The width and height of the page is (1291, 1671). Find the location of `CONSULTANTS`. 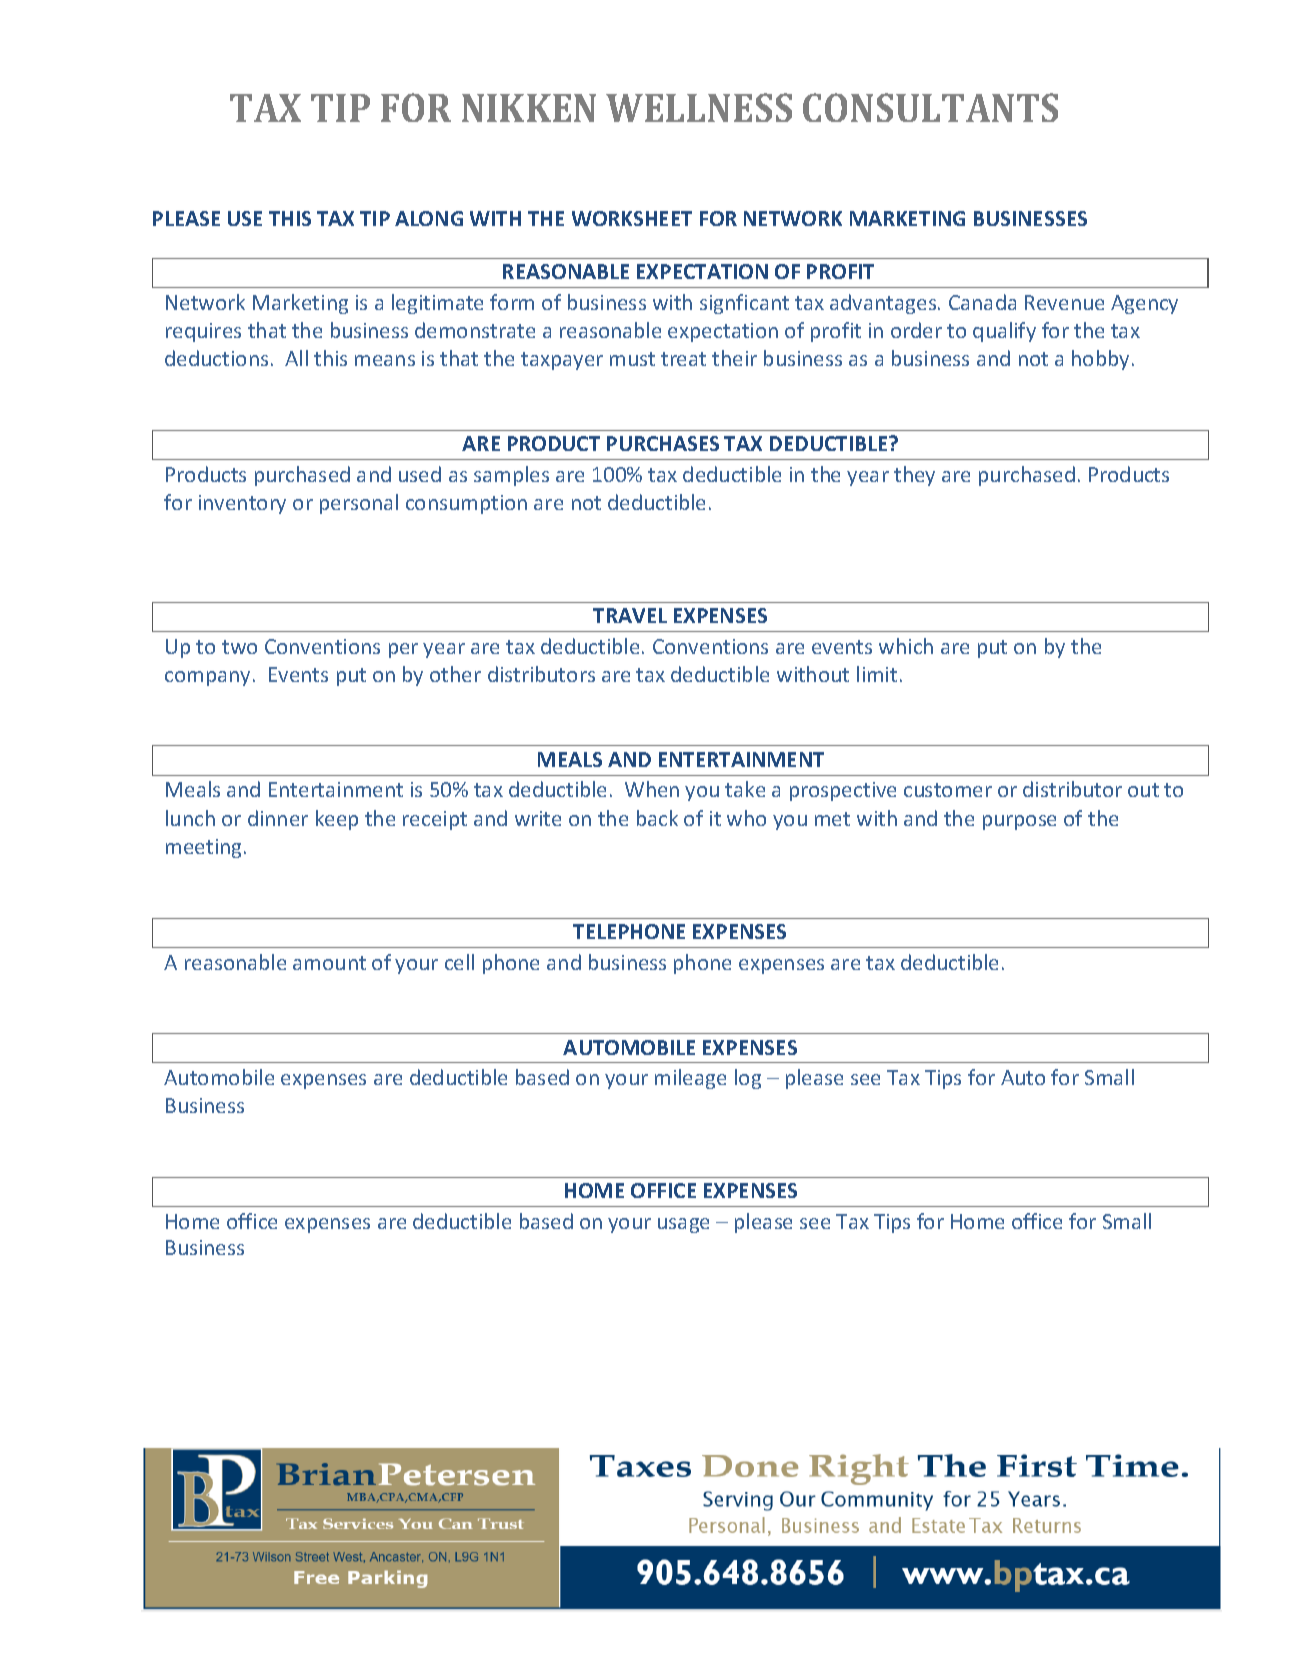

CONSULTANTS is located at coordinates (930, 107).
